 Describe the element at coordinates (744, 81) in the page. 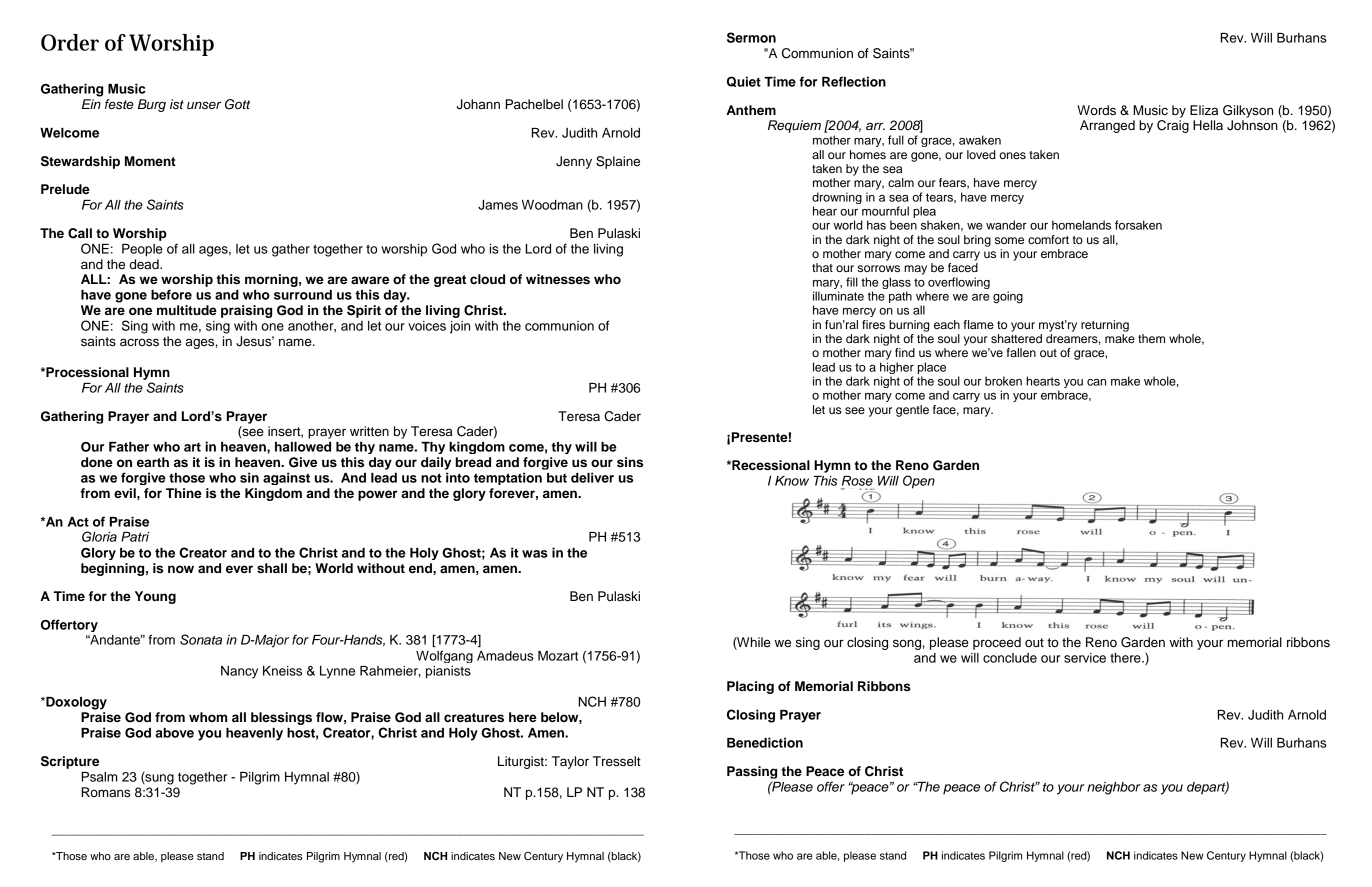

I see `Quiet` at that location.
